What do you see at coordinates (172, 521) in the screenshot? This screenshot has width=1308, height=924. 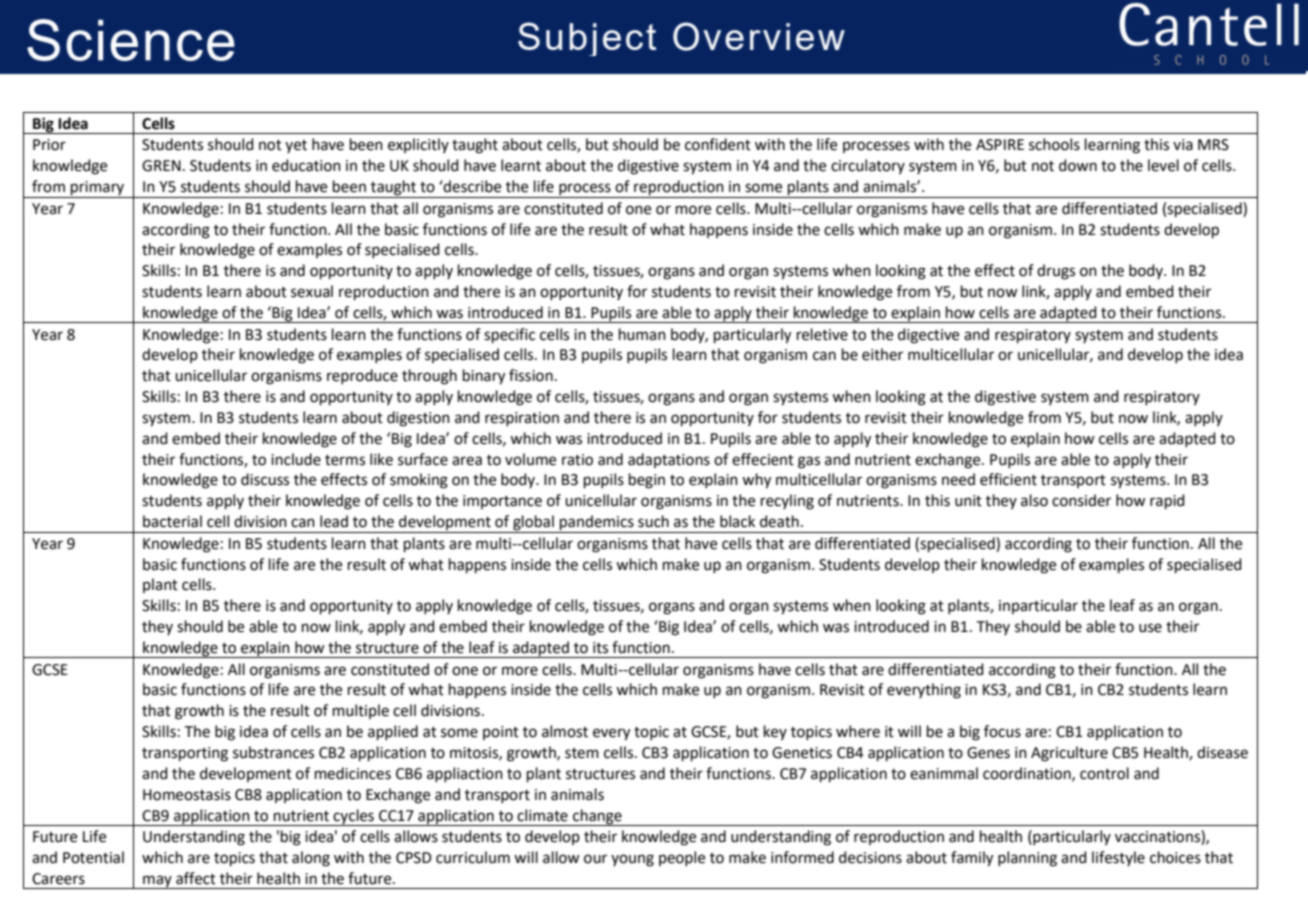 I see `bacterial` at bounding box center [172, 521].
